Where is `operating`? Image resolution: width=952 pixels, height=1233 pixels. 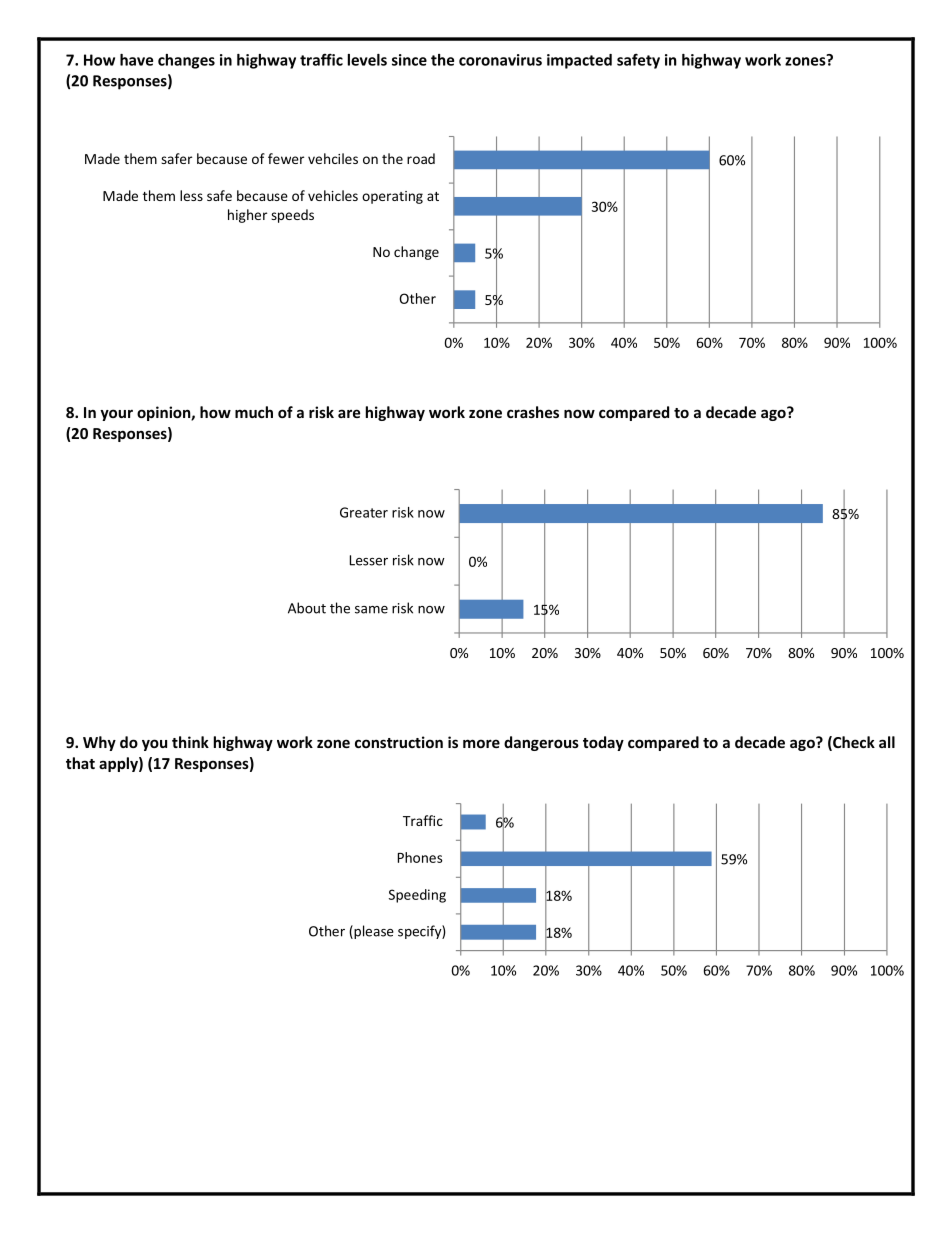
operating is located at coordinates (392, 197).
